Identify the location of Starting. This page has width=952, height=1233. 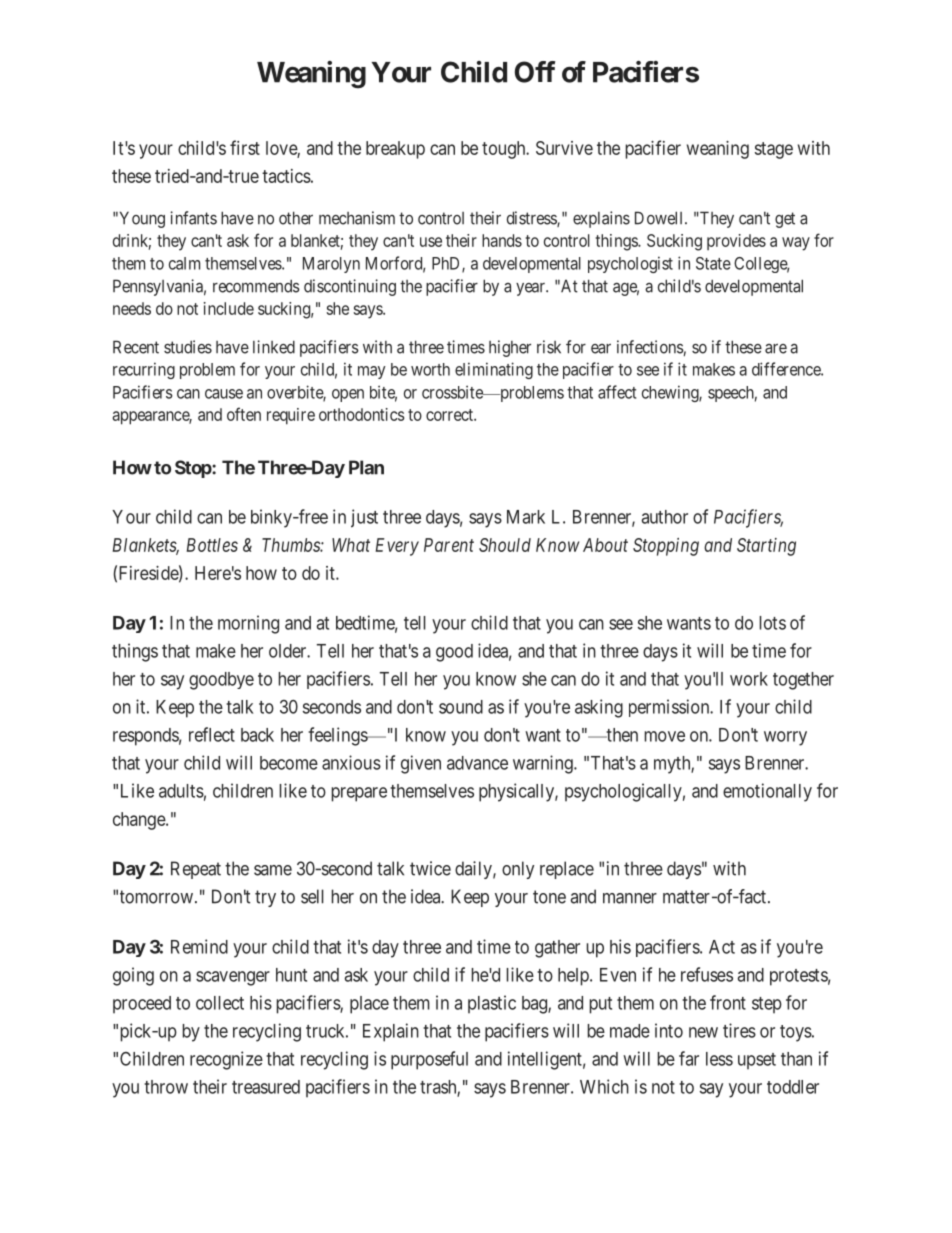
(766, 547).
